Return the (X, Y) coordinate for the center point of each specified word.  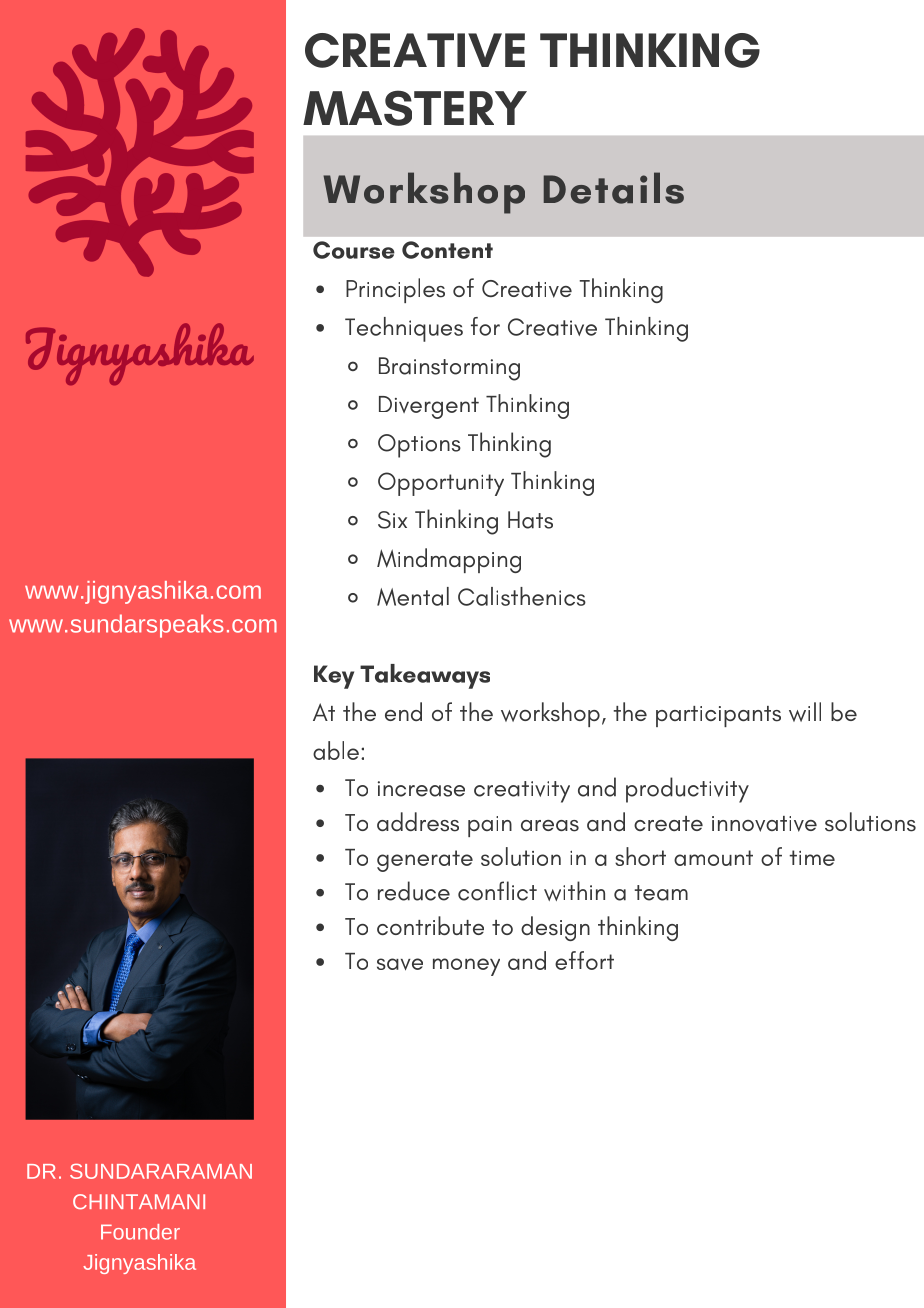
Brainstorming (449, 369)
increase (421, 789)
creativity (522, 792)
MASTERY (415, 108)
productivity (687, 790)
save (400, 964)
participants (718, 716)
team (661, 893)
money (466, 967)
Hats (530, 520)
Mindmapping (449, 560)
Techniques (404, 329)
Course (354, 250)
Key (334, 677)
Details (614, 188)
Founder (140, 1232)
